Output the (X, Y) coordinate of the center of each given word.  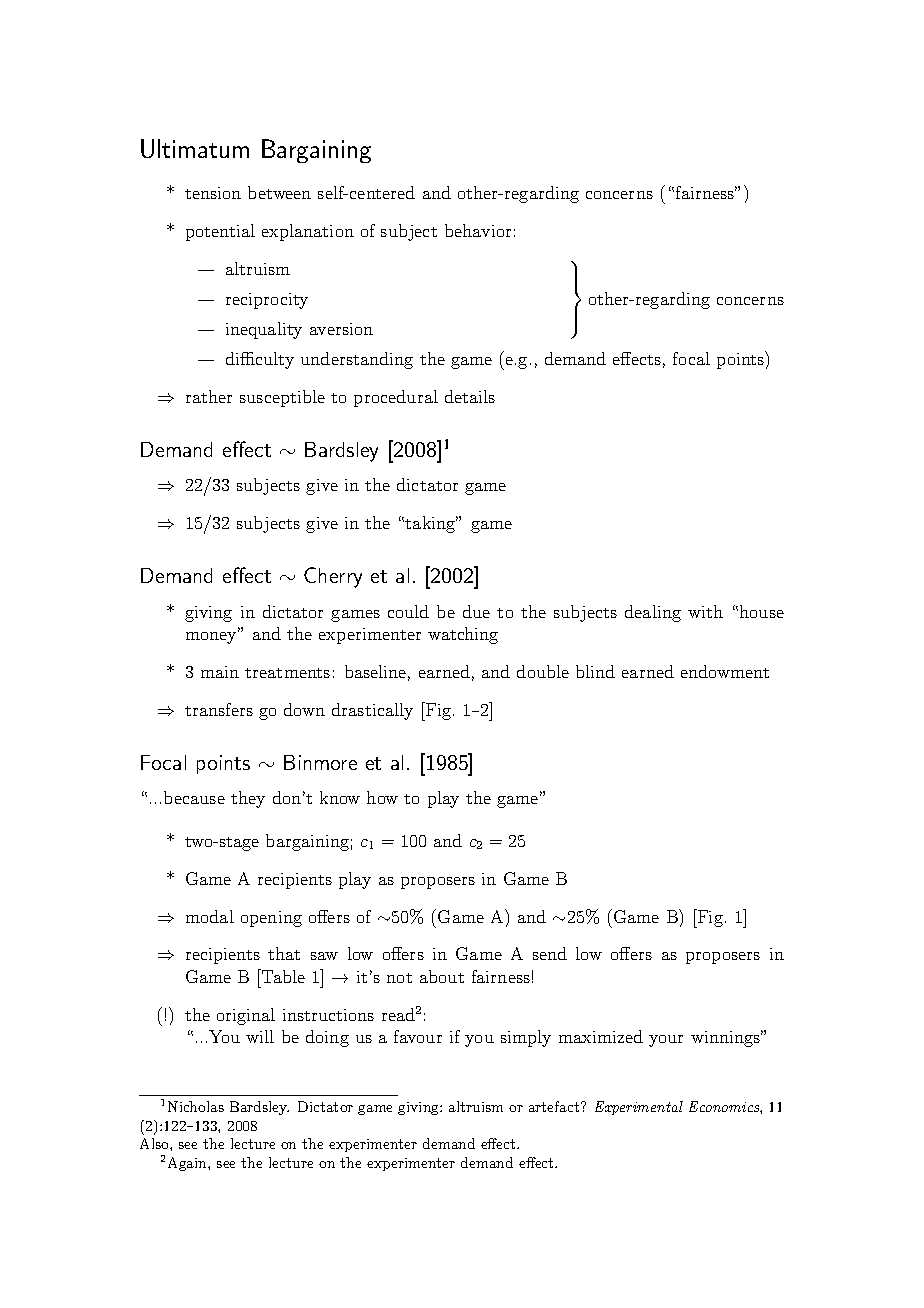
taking (431, 524)
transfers (219, 709)
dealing (653, 613)
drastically (372, 711)
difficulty (260, 360)
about (442, 976)
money (212, 637)
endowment (725, 671)
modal (210, 916)
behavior (478, 230)
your (666, 1041)
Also (155, 1143)
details (470, 396)
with (705, 611)
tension (213, 193)
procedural (396, 398)
